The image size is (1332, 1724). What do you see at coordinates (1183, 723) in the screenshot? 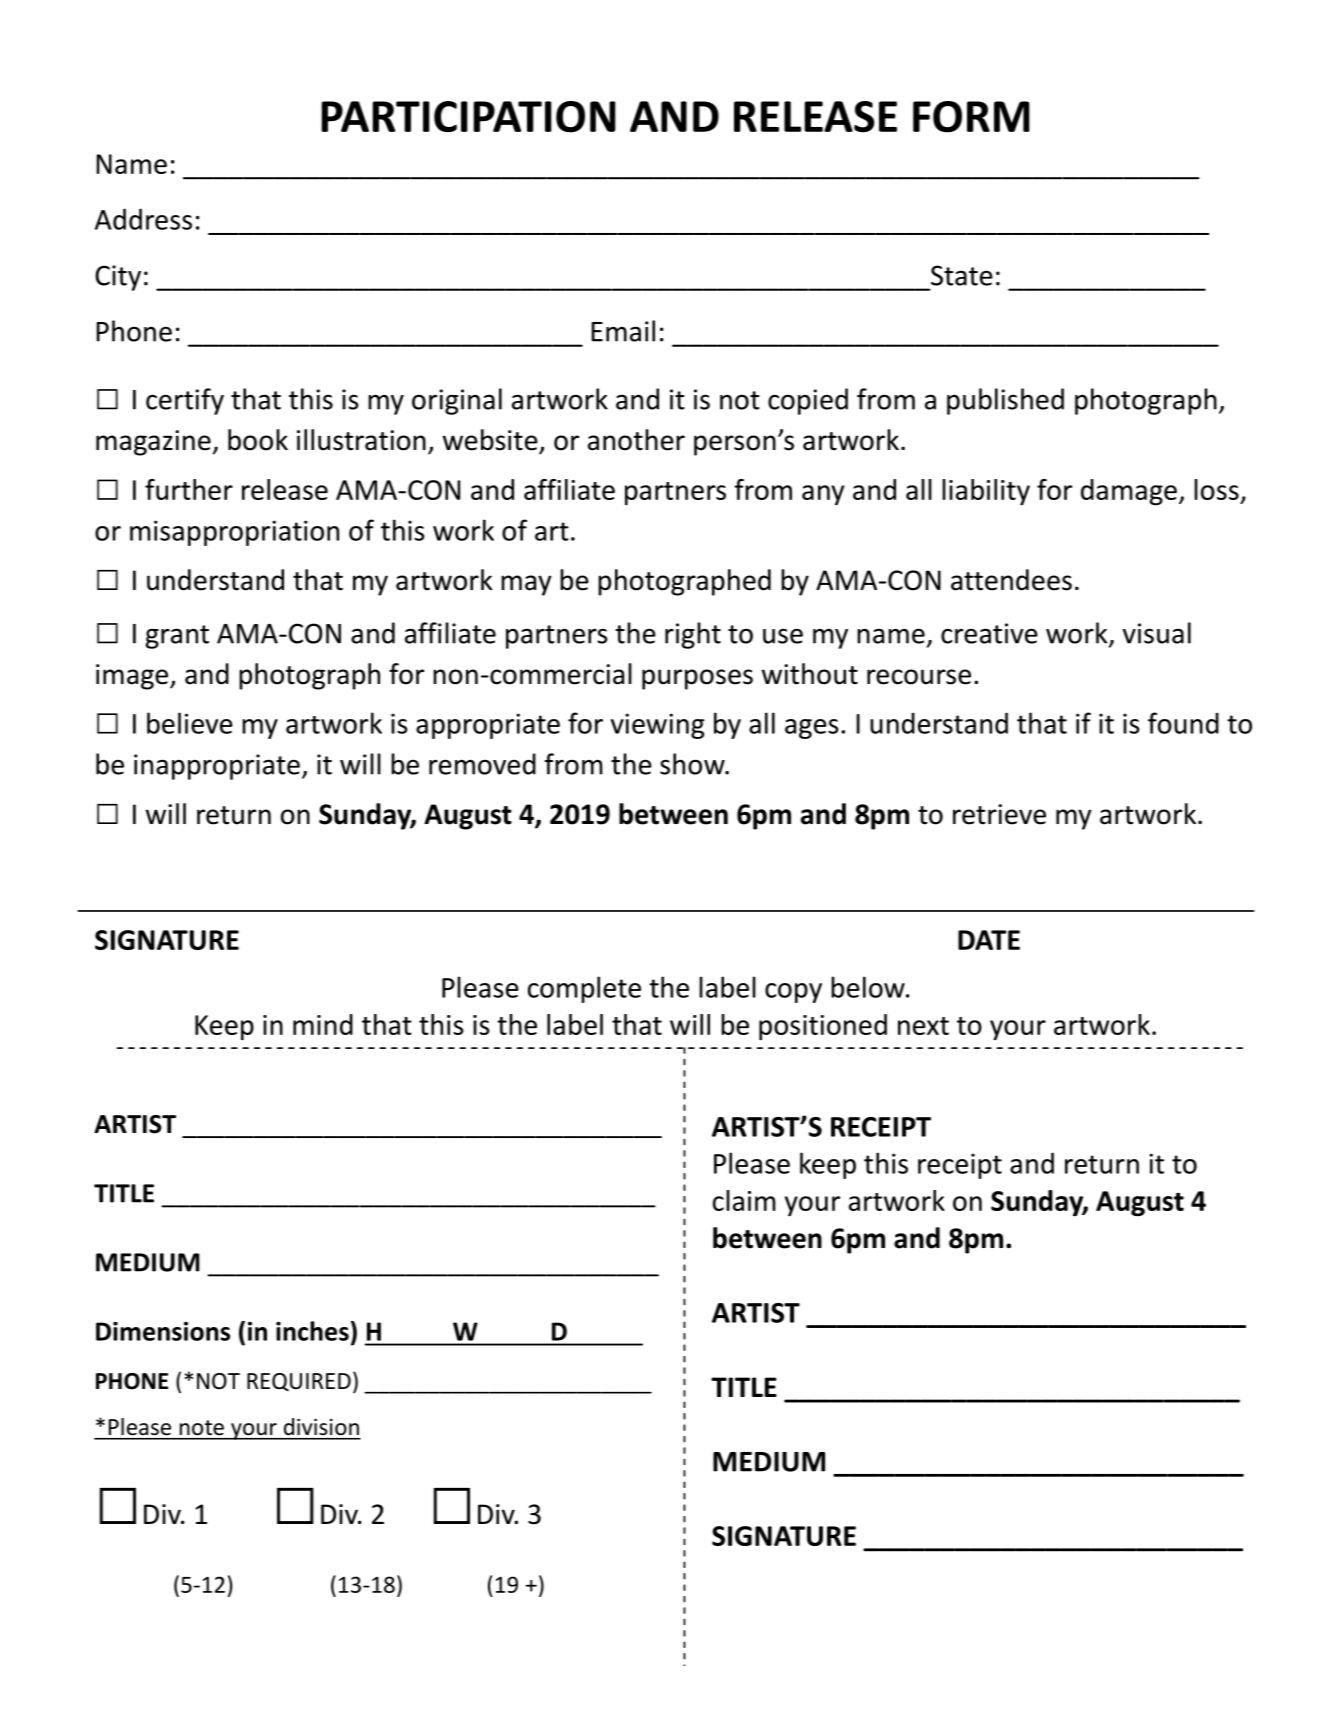
I see `found` at bounding box center [1183, 723].
